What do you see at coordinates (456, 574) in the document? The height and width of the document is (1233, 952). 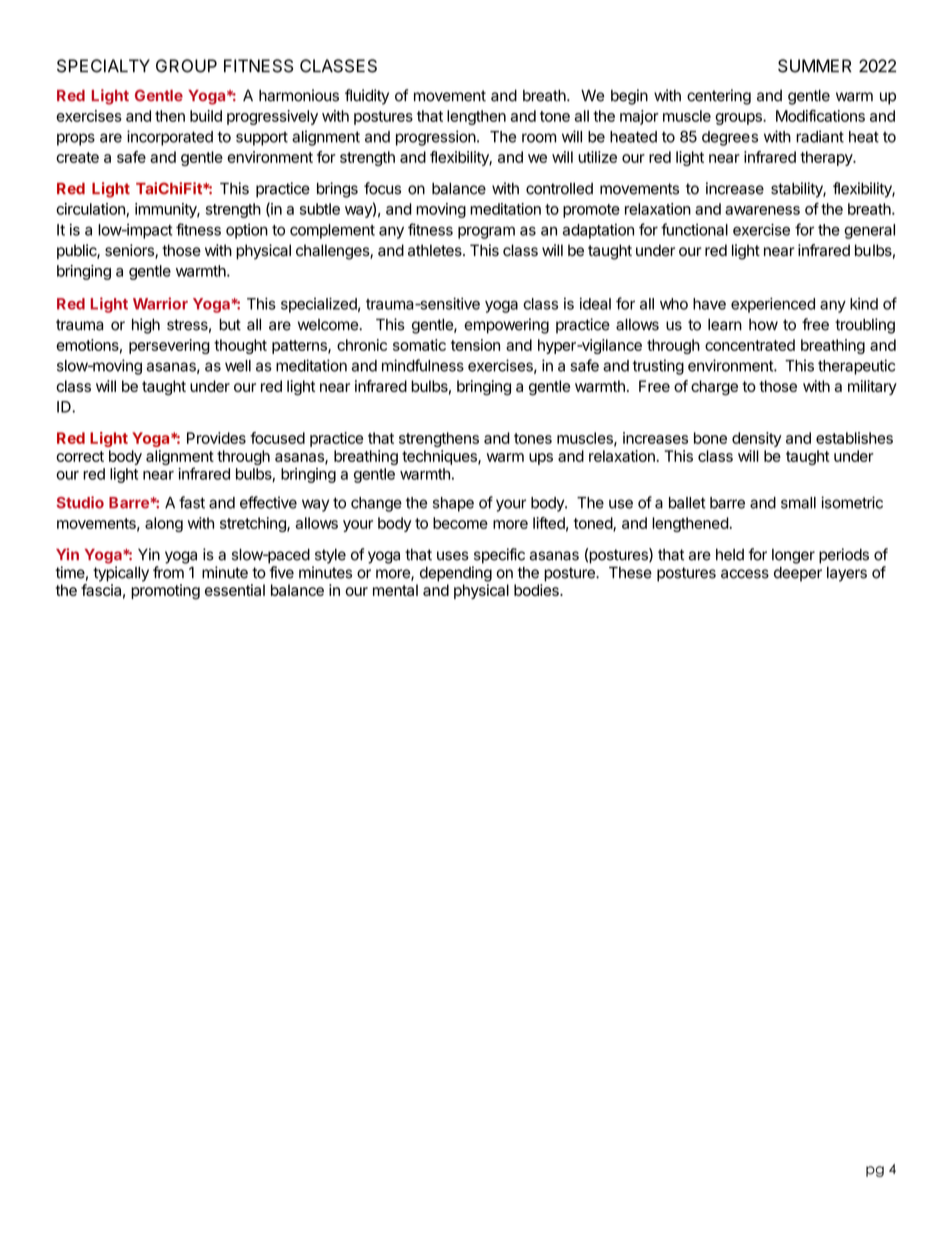 I see `depending` at bounding box center [456, 574].
